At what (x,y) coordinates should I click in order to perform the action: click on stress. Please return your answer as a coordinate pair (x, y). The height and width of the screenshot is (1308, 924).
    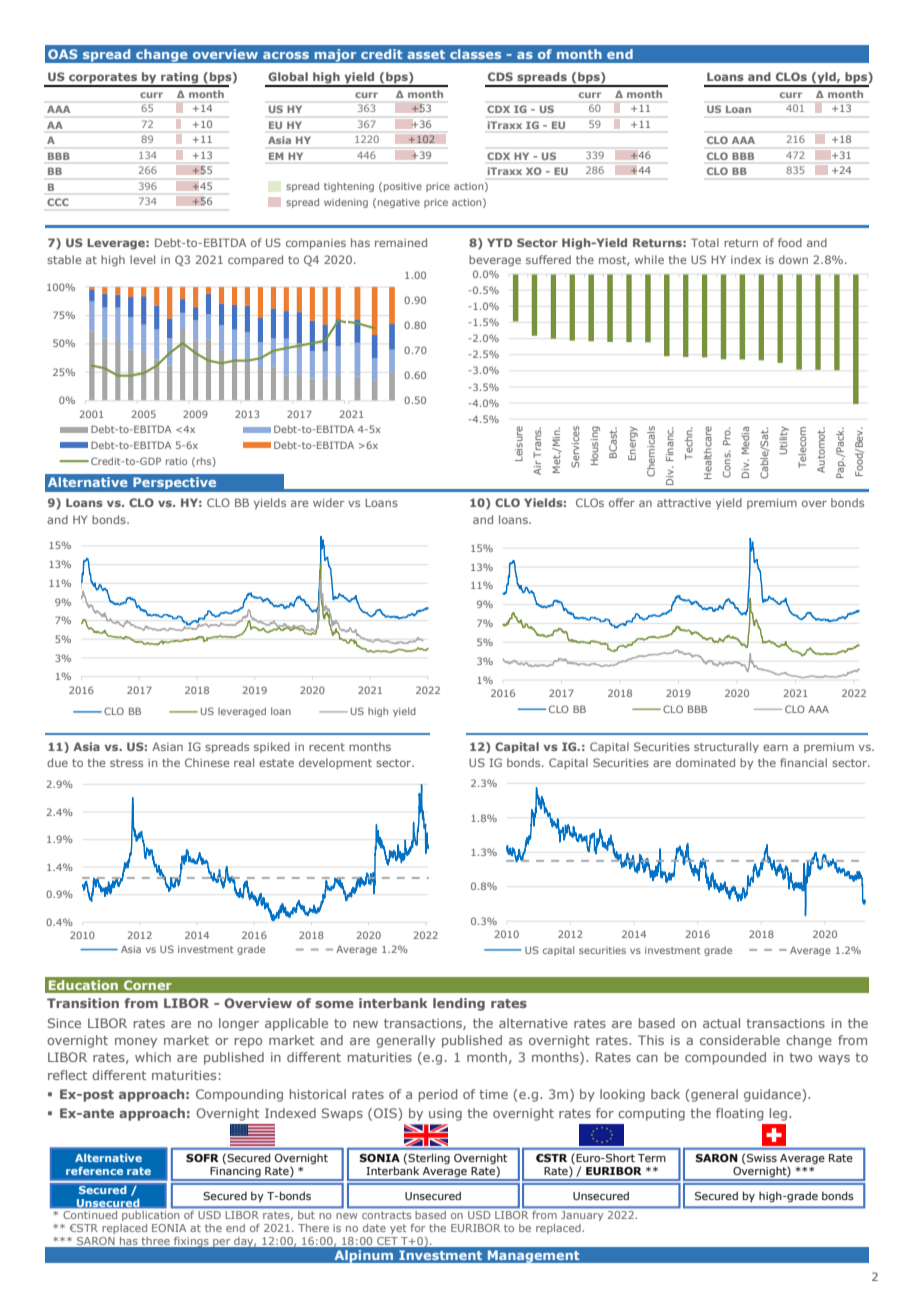
    Looking at the image, I should click on (126, 763).
